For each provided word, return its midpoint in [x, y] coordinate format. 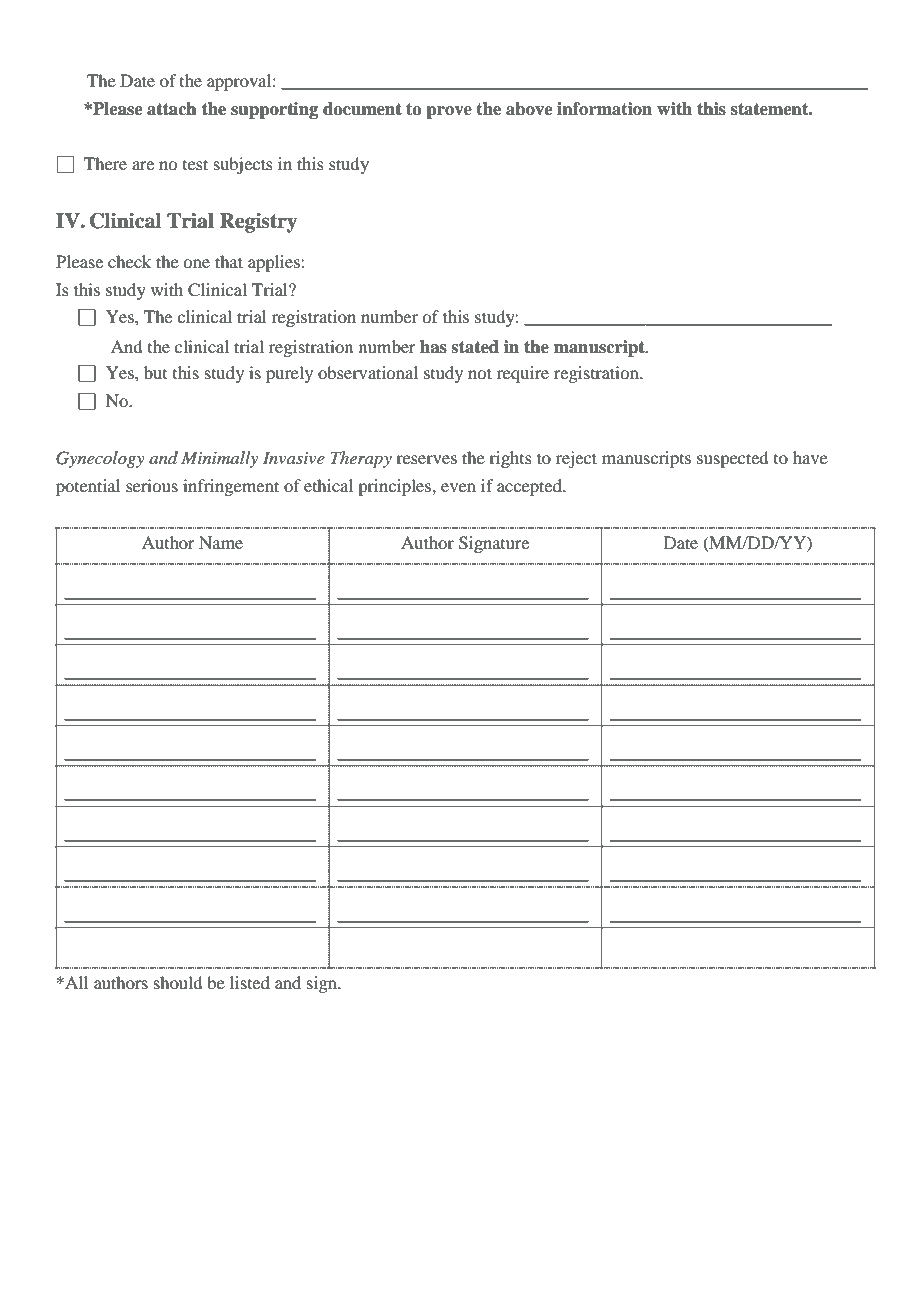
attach [172, 109]
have [810, 457]
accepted [530, 487]
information [604, 109]
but [155, 372]
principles [395, 487]
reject [576, 459]
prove [449, 112]
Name [221, 542]
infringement [231, 487]
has [433, 347]
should [178, 982]
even [458, 487]
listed [250, 982]
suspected [732, 459]
